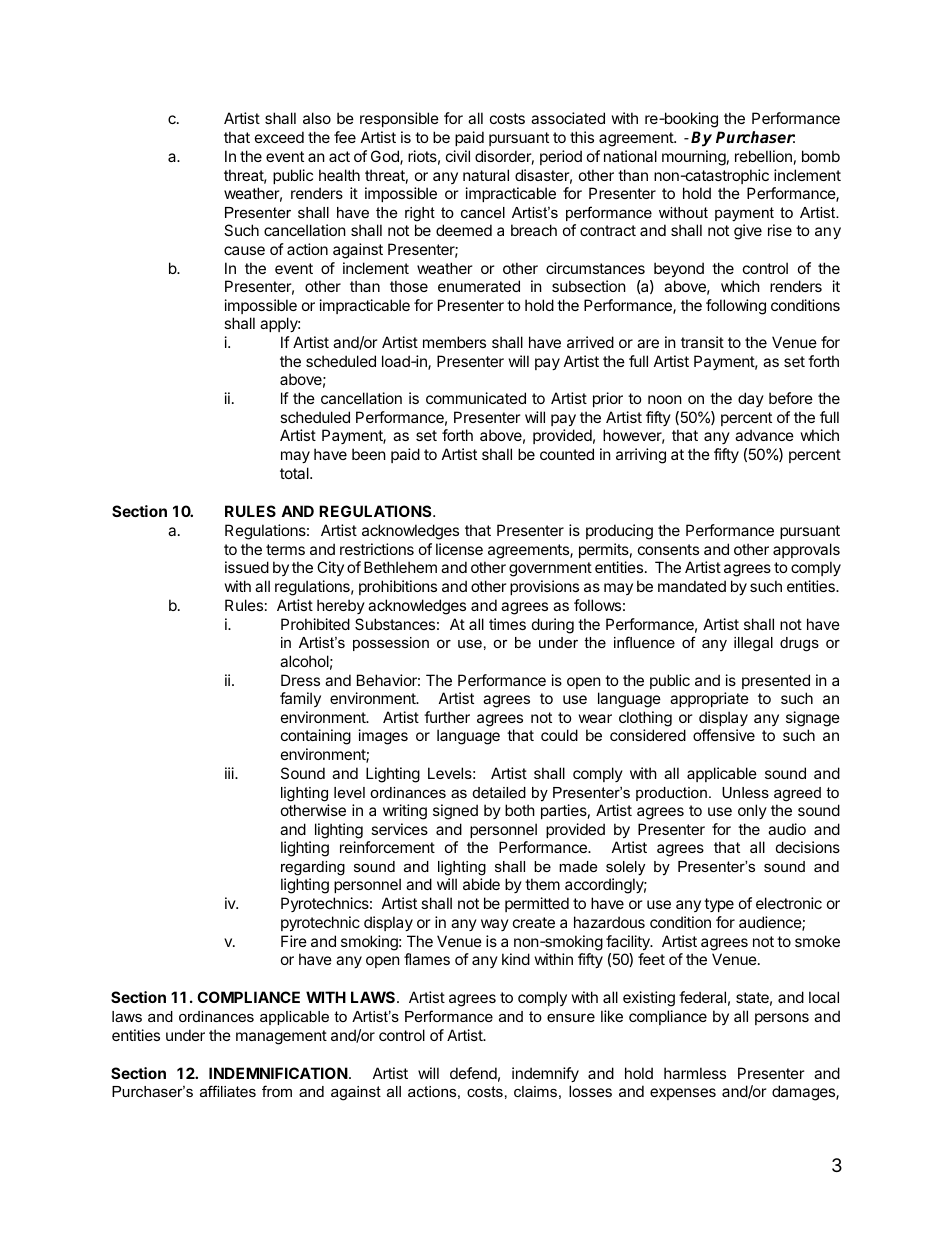  Describe the element at coordinates (279, 137) in the screenshot. I see `exceed` at that location.
